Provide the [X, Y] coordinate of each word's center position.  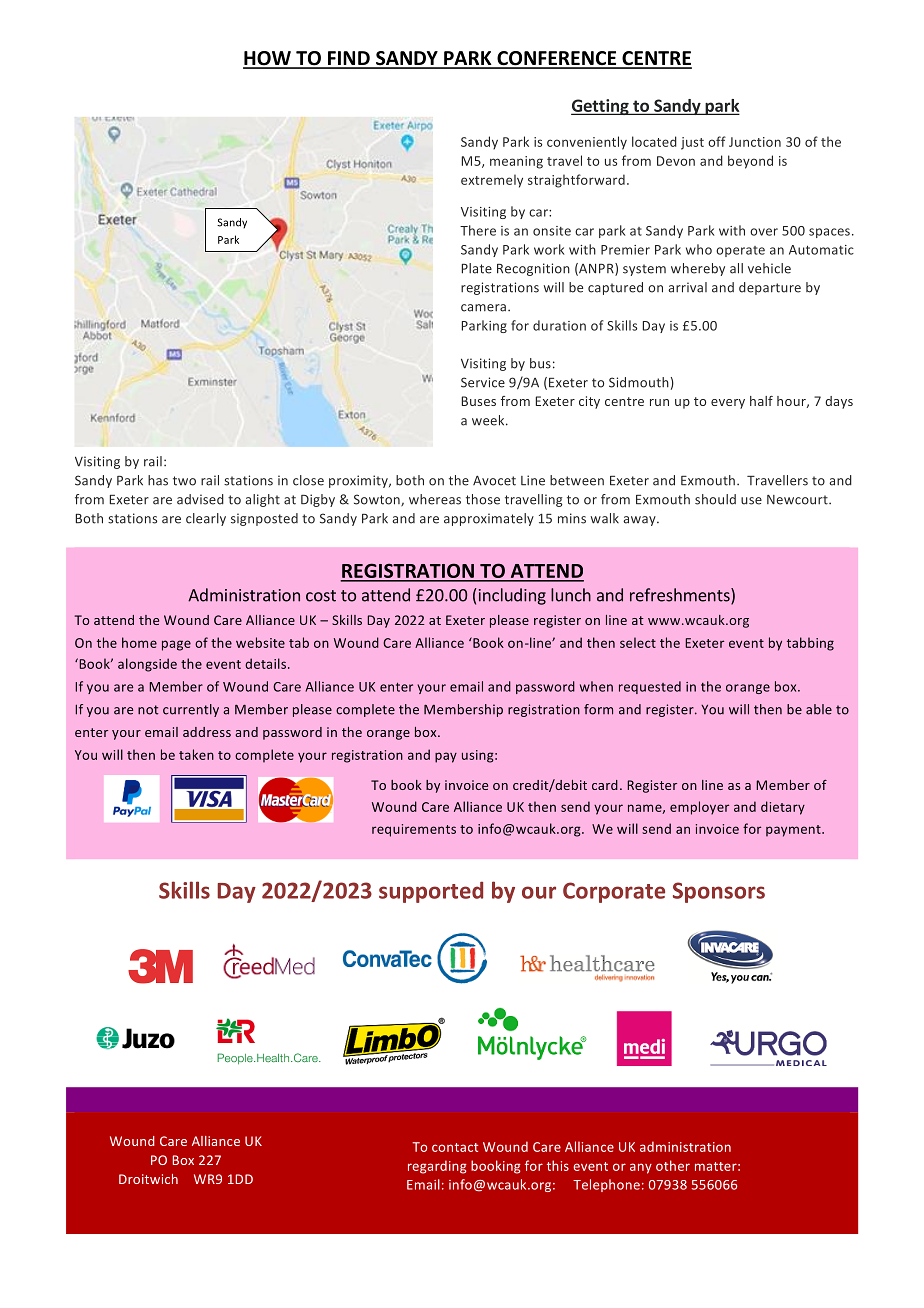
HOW [268, 59]
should [715, 499]
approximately [489, 519]
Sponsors [719, 892]
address [207, 732]
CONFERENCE [557, 59]
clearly [206, 519]
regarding [437, 1167]
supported [431, 892]
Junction [755, 142]
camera [485, 308]
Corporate [614, 892]
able [819, 709]
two [184, 481]
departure [770, 288]
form [598, 709]
